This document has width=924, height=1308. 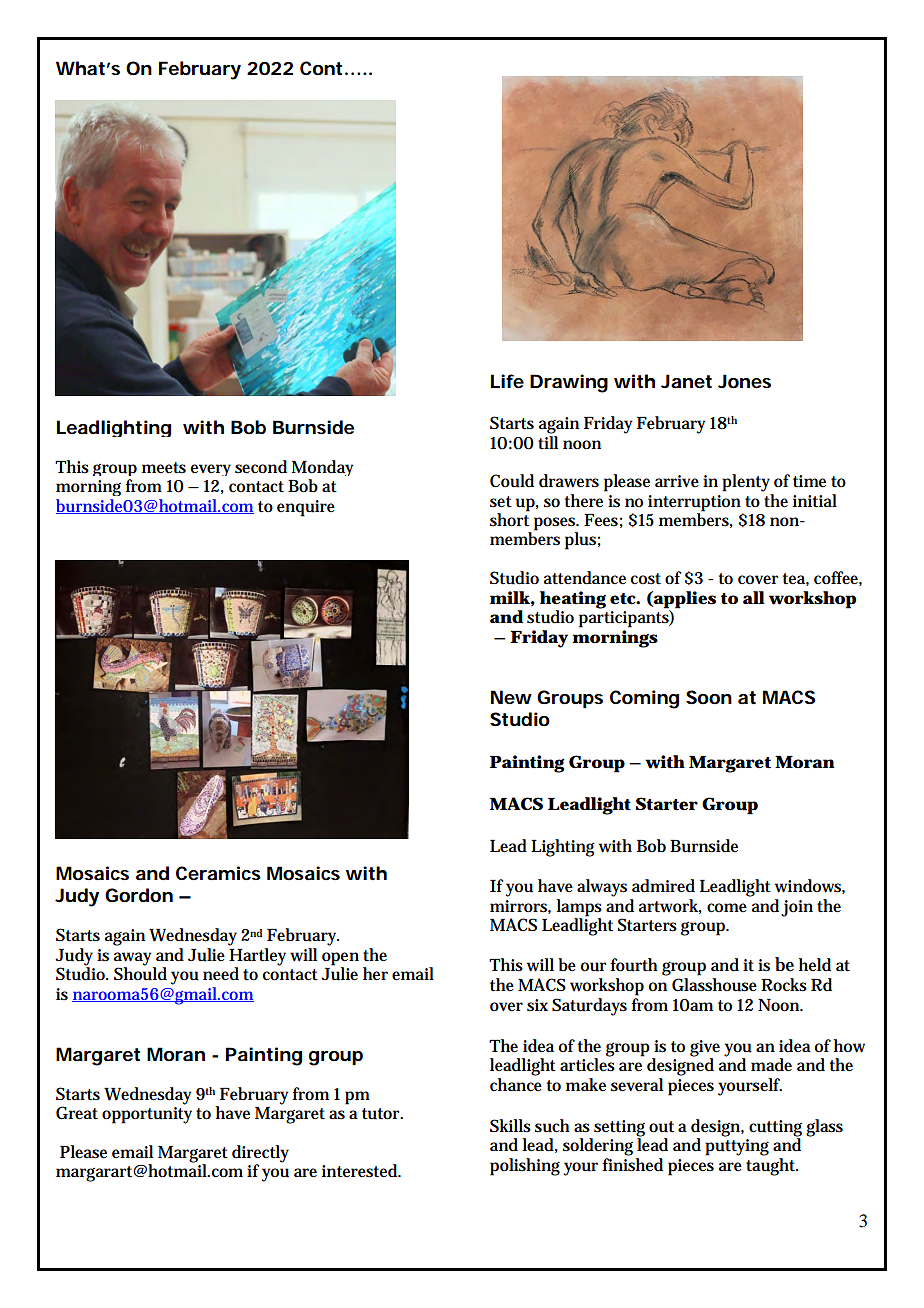 I want to click on Jones, so click(x=744, y=381).
